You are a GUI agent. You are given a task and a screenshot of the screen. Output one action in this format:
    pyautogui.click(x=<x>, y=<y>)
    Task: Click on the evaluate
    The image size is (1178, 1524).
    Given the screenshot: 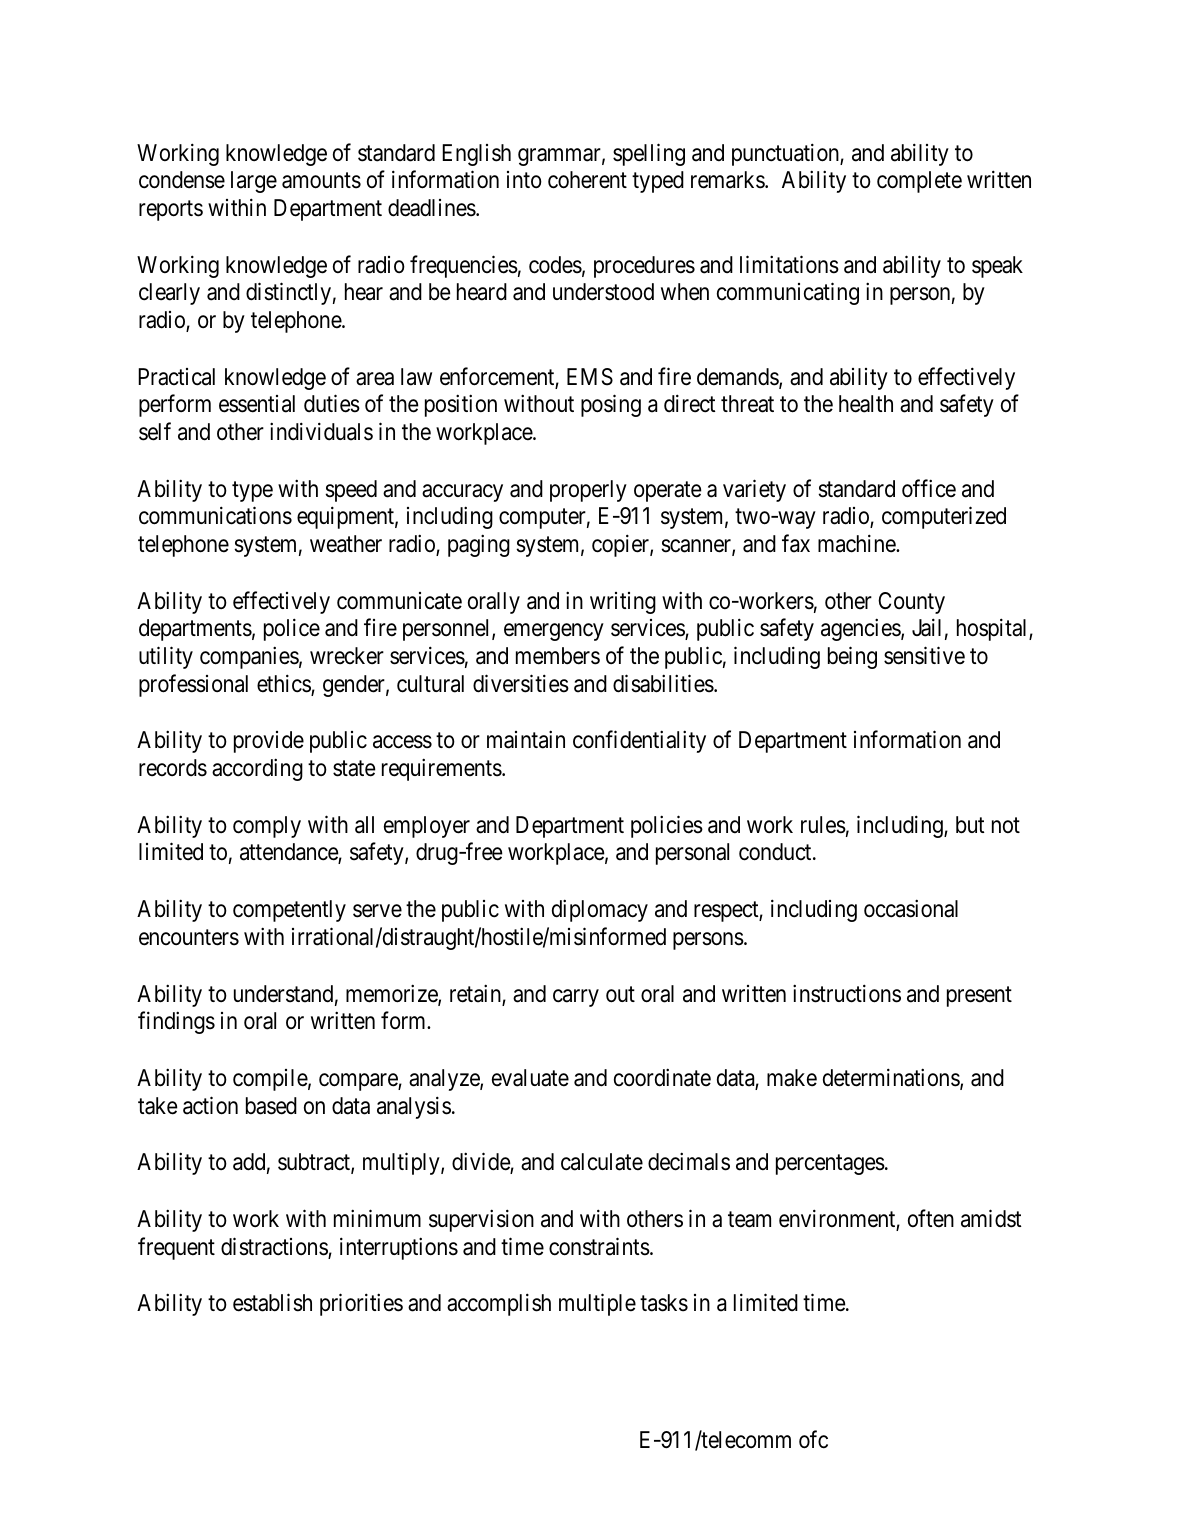 What is the action you would take?
    pyautogui.click(x=530, y=1078)
